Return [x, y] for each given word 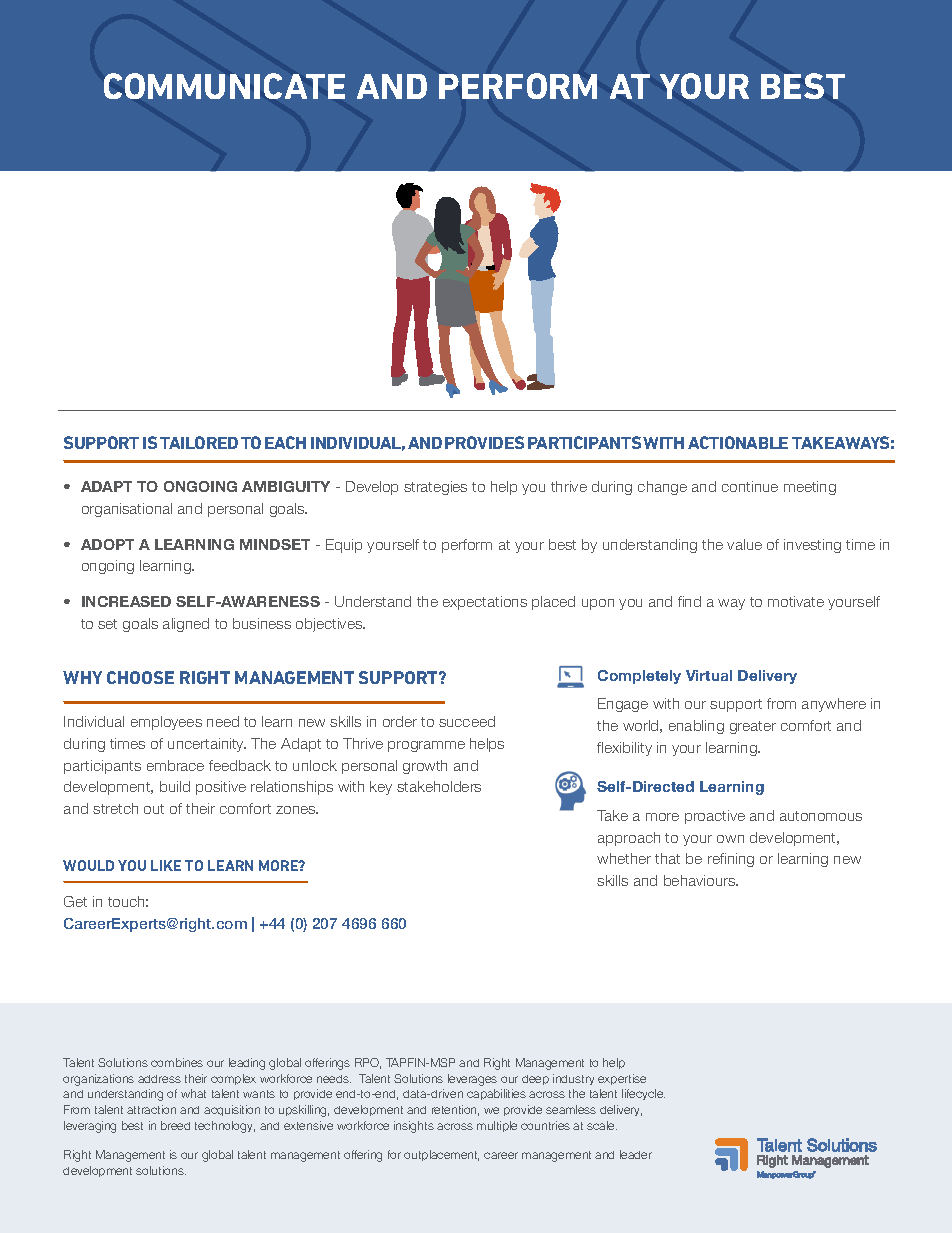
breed [175, 1125]
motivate [796, 601]
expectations [485, 603]
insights [414, 1127]
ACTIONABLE [738, 442]
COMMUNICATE [224, 86]
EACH [285, 442]
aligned [186, 625]
